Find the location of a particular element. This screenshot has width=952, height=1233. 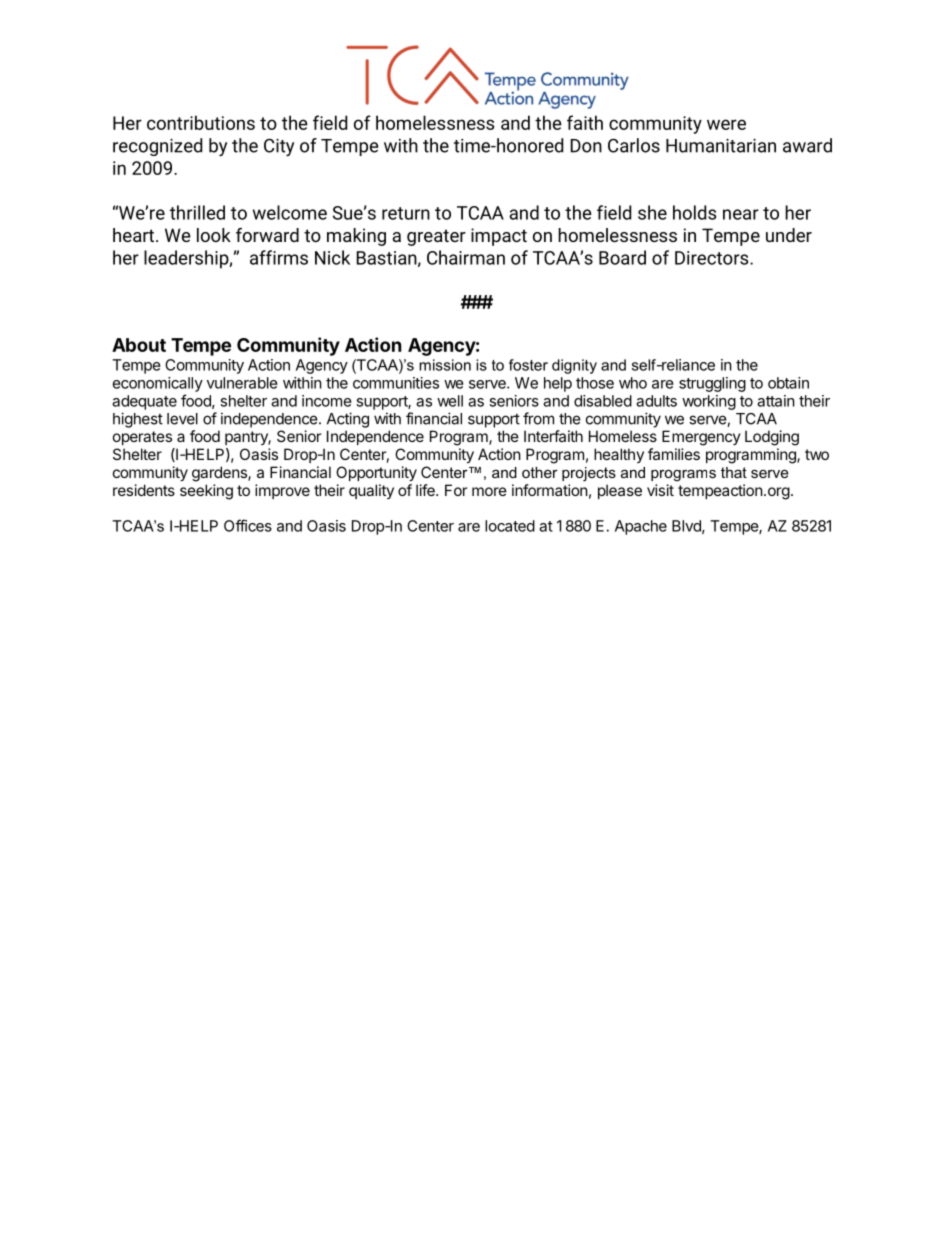

Don is located at coordinates (586, 146).
